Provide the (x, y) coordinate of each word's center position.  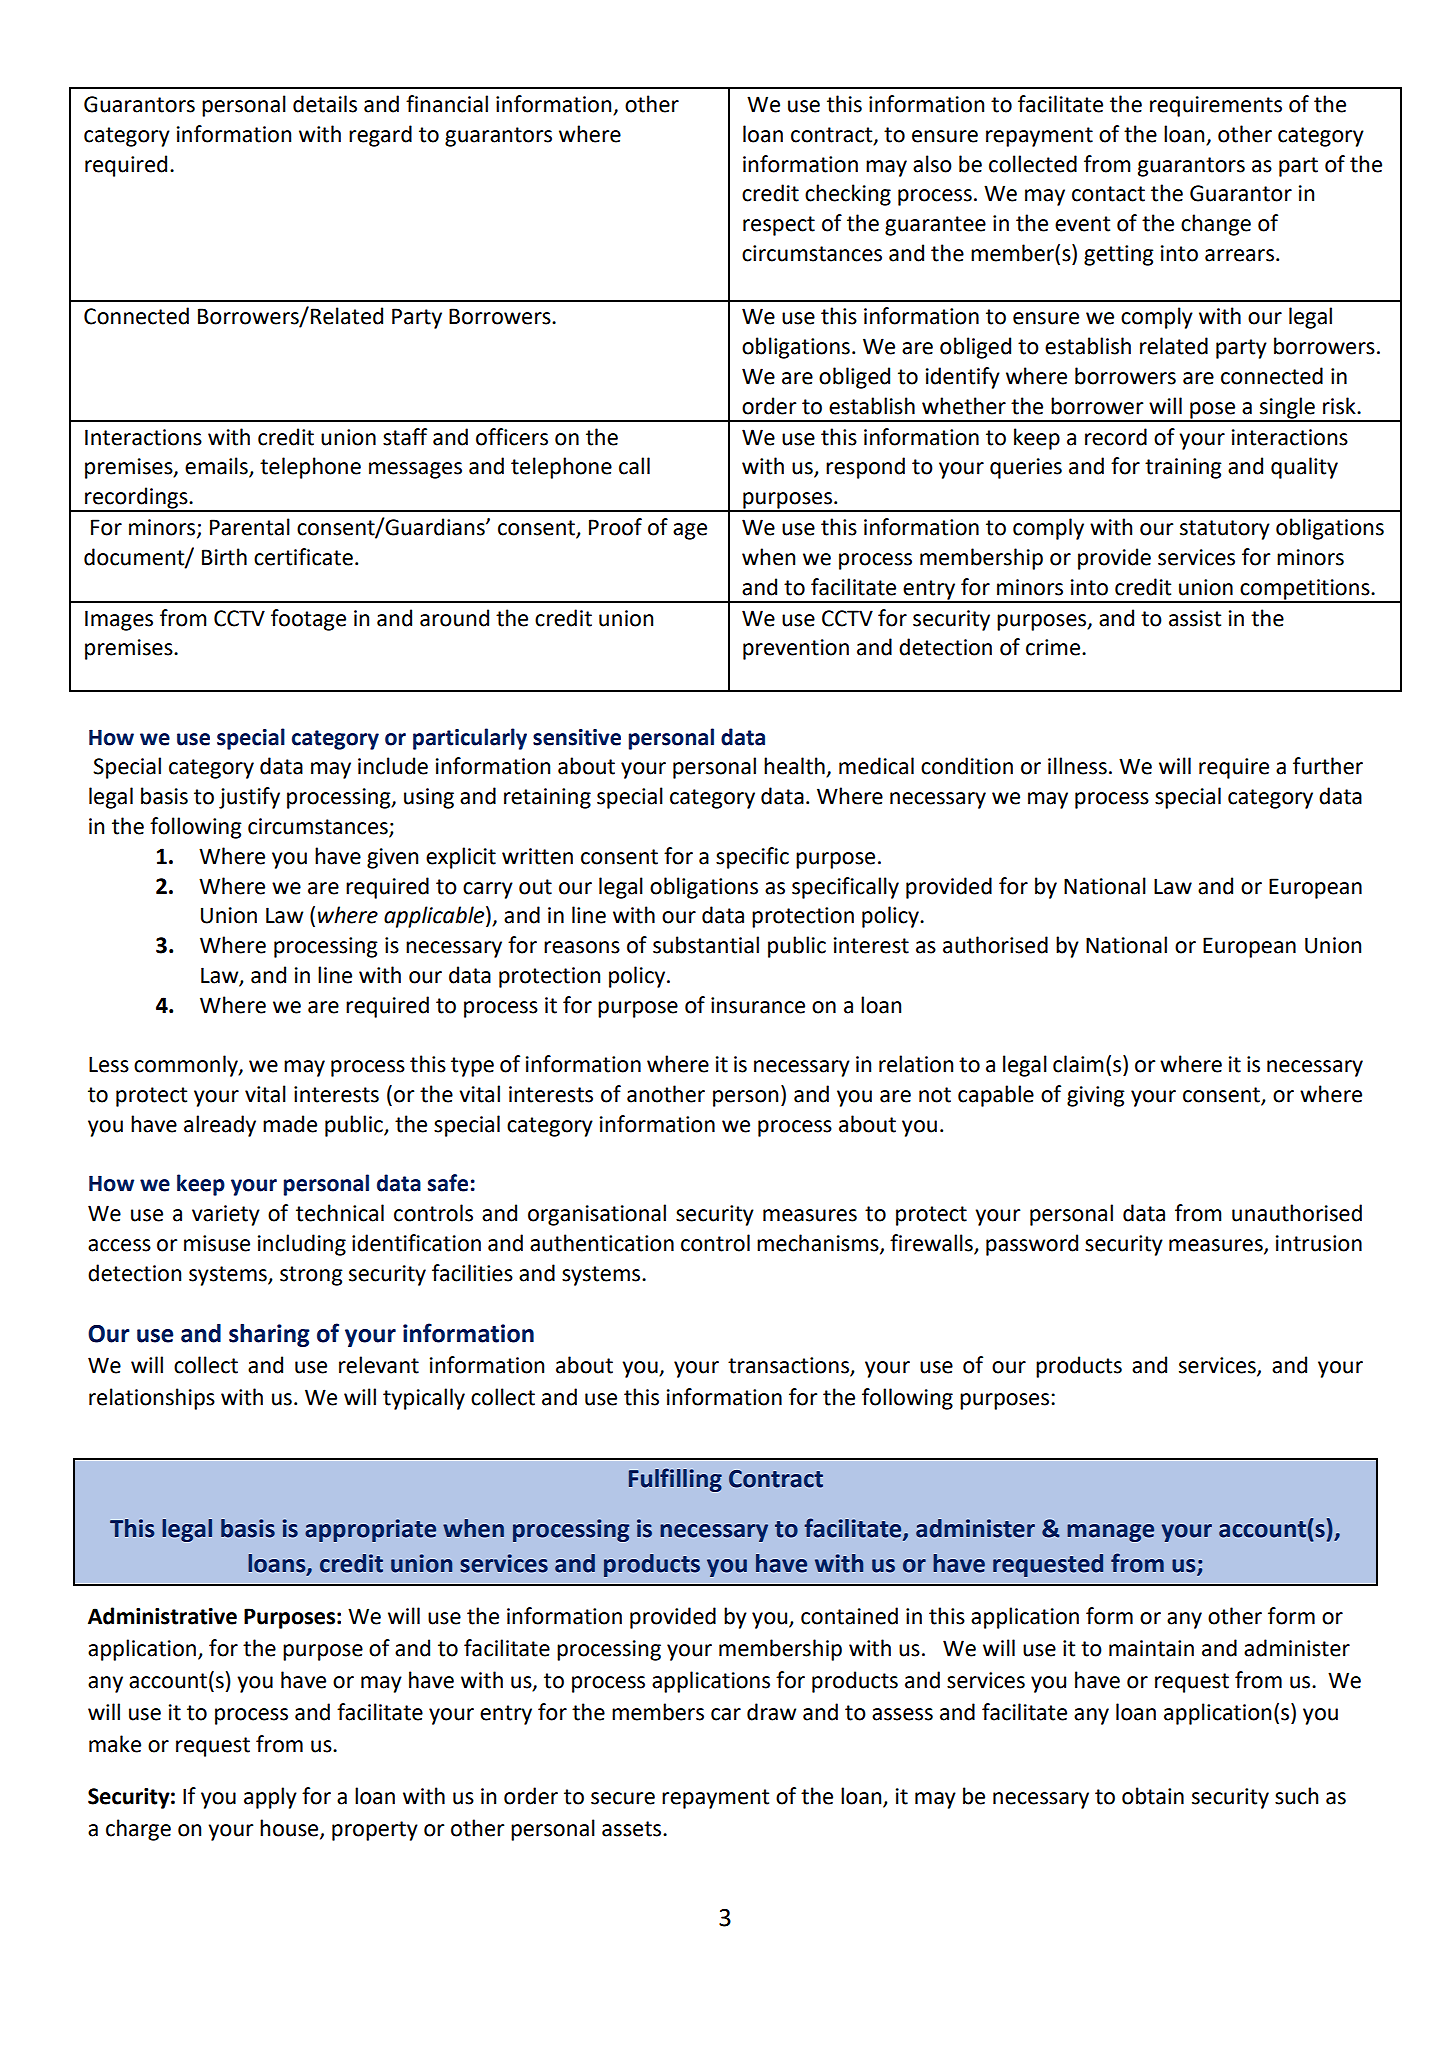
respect (779, 226)
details (325, 104)
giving (1096, 1096)
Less (109, 1064)
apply (270, 1798)
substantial (706, 945)
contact (1108, 194)
